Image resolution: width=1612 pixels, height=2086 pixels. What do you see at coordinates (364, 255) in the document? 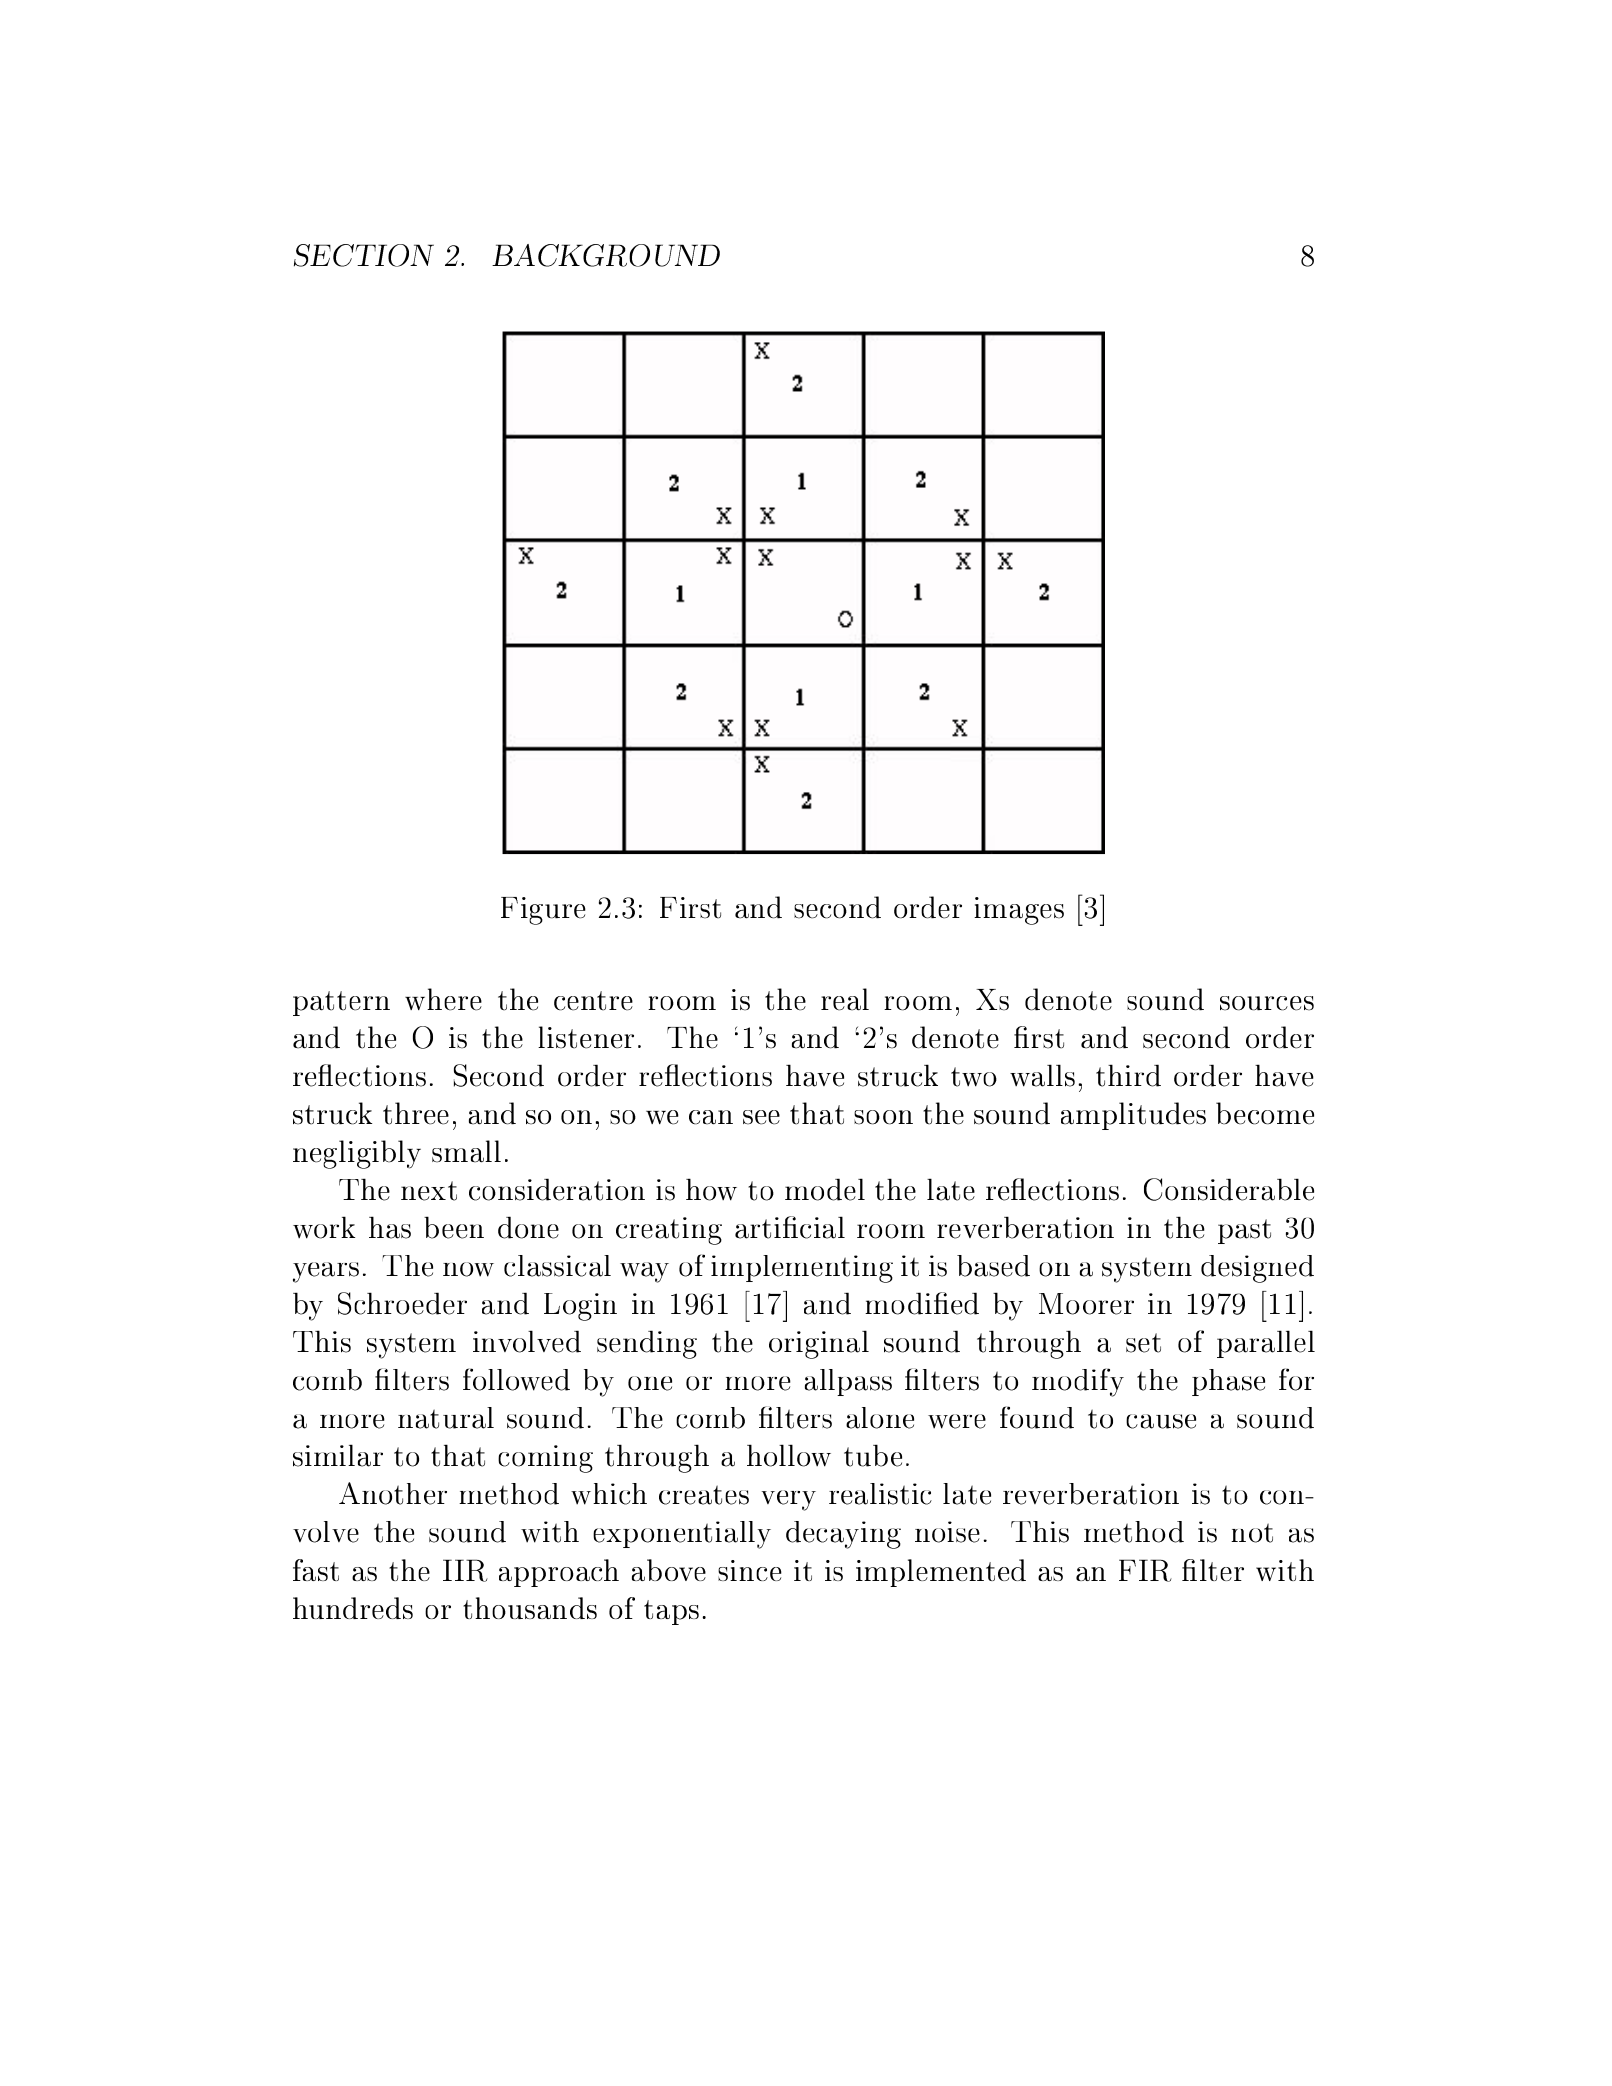
I see `SECTION` at bounding box center [364, 255].
